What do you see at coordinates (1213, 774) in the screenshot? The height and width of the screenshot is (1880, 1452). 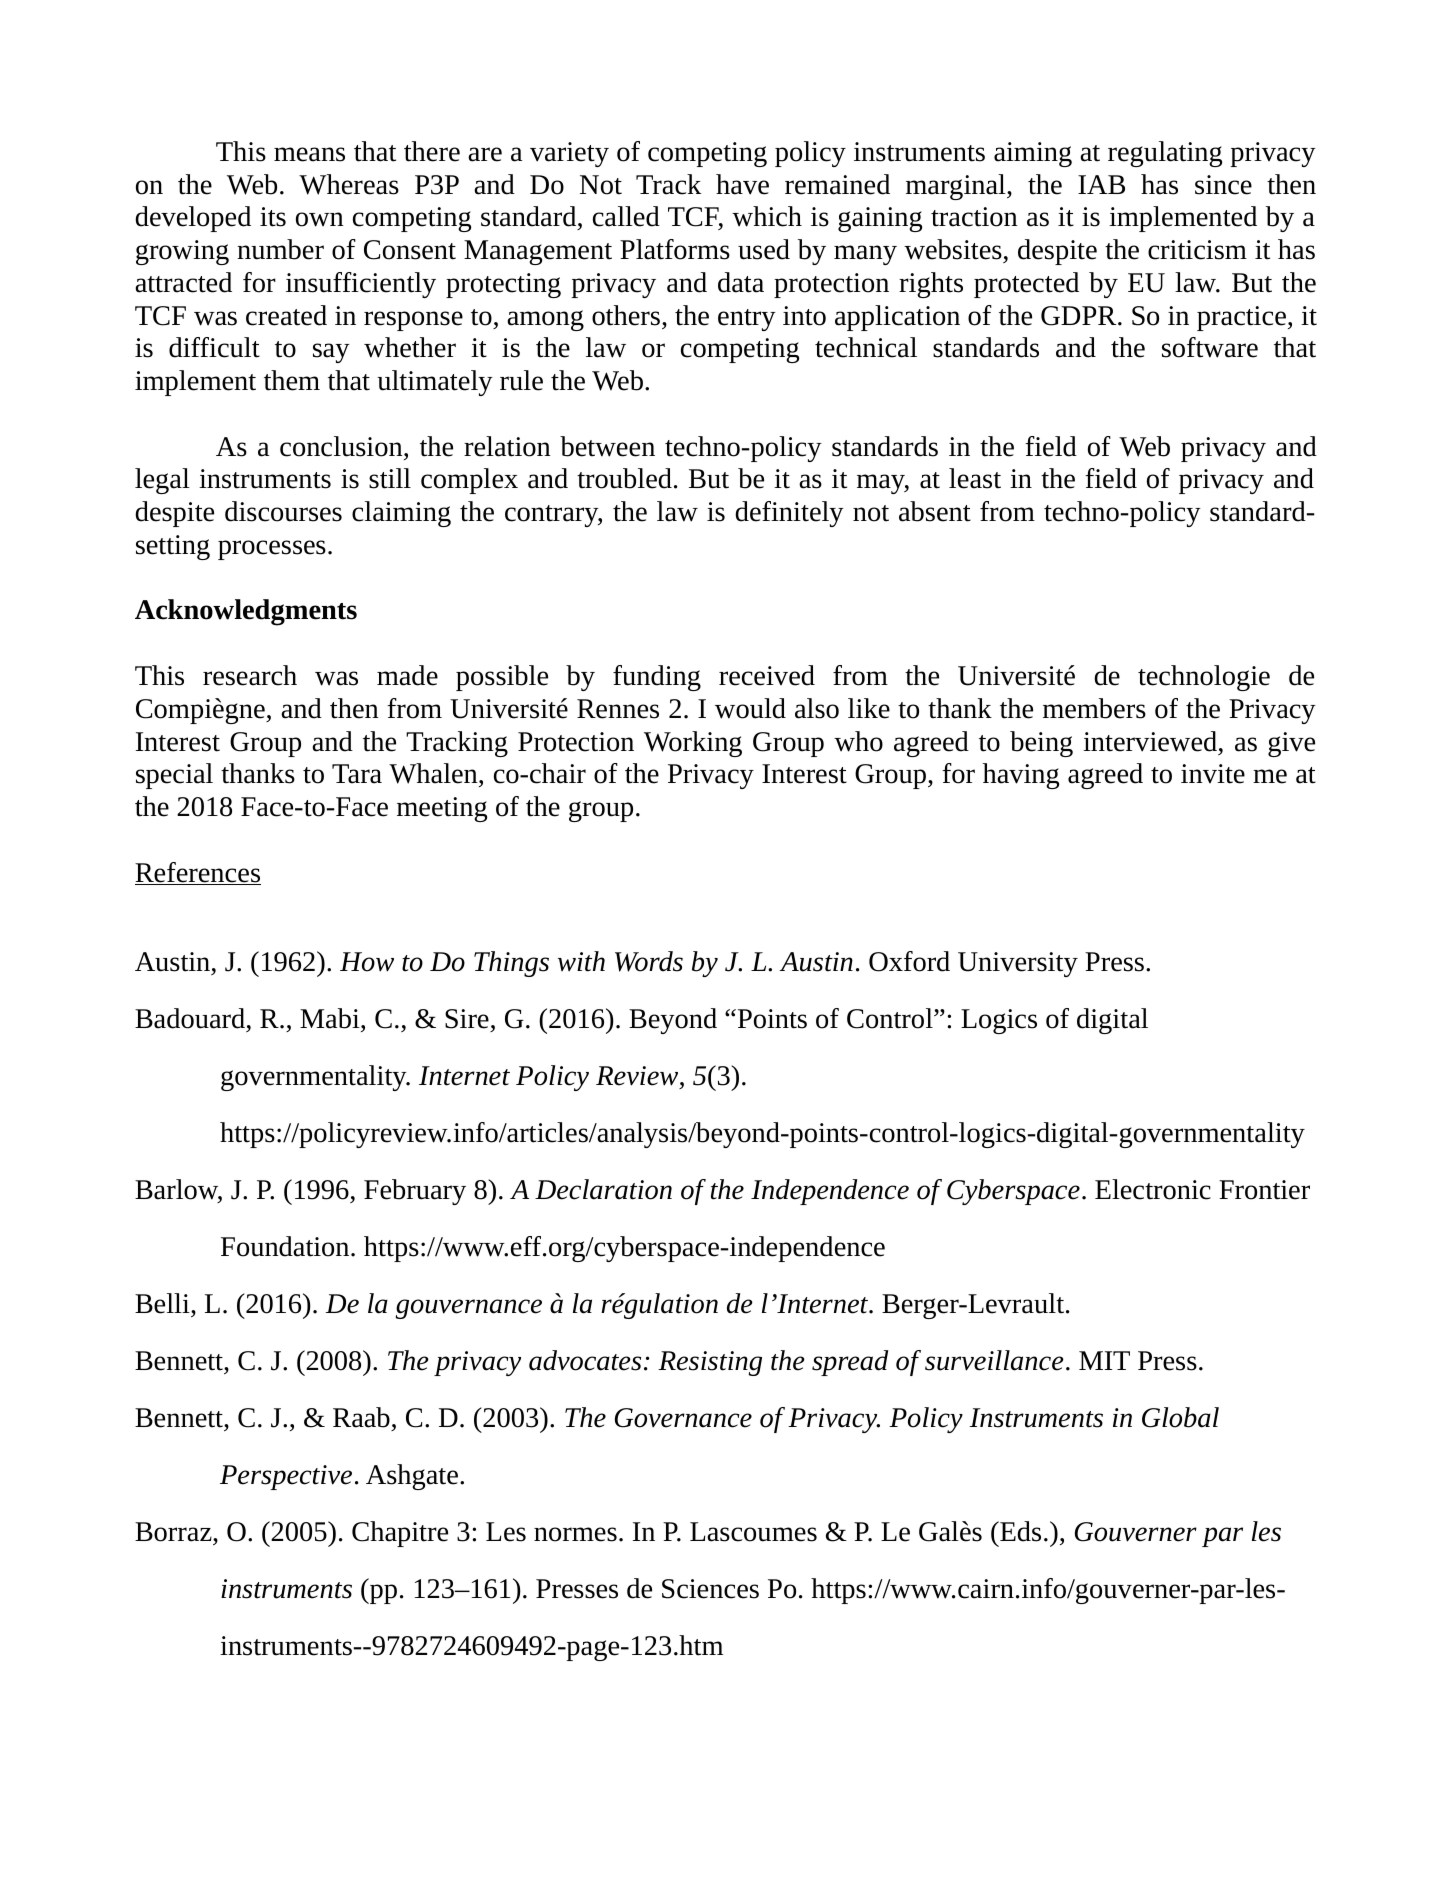 I see `invite` at bounding box center [1213, 774].
